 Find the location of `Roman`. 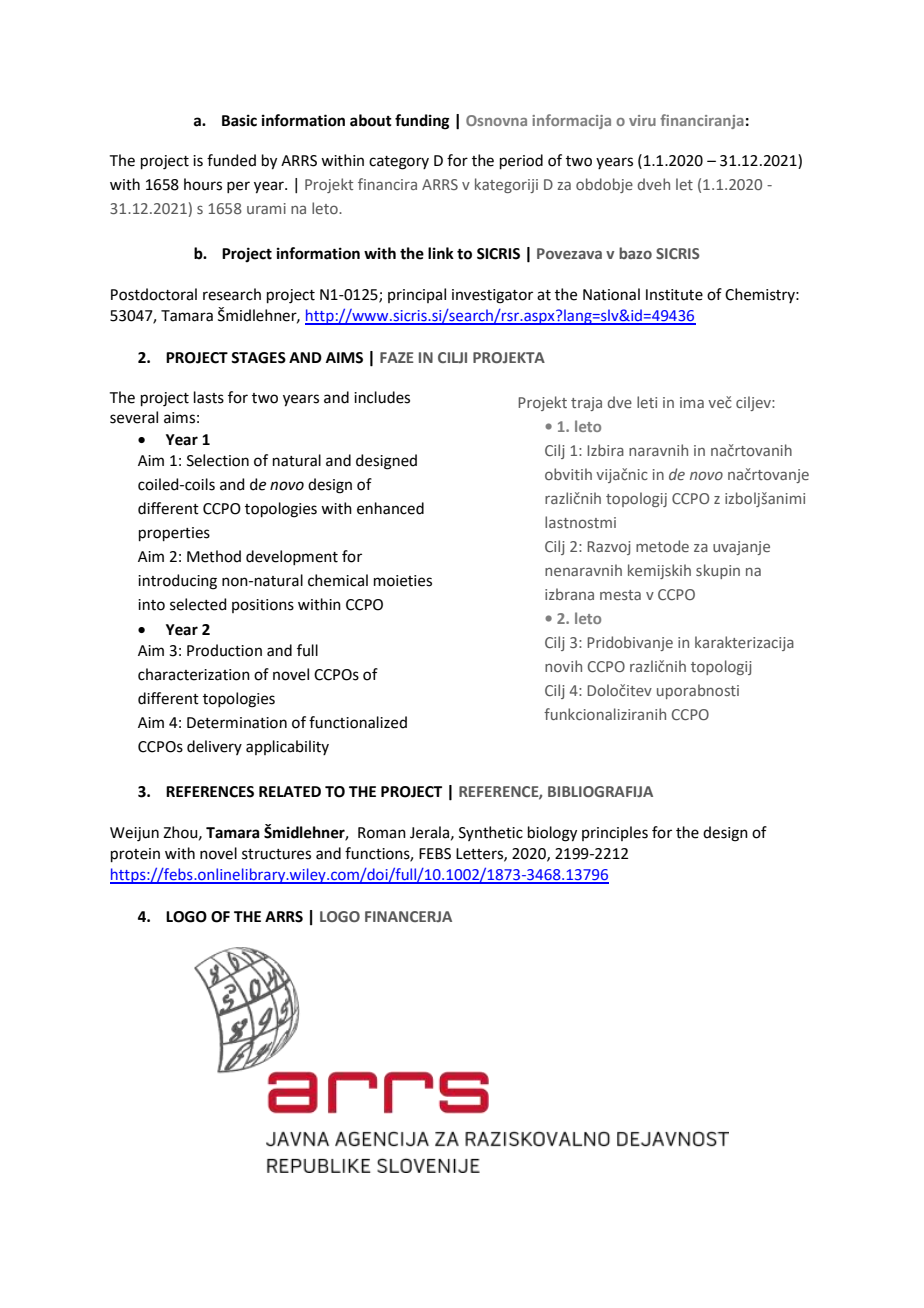

Roman is located at coordinates (382, 833).
